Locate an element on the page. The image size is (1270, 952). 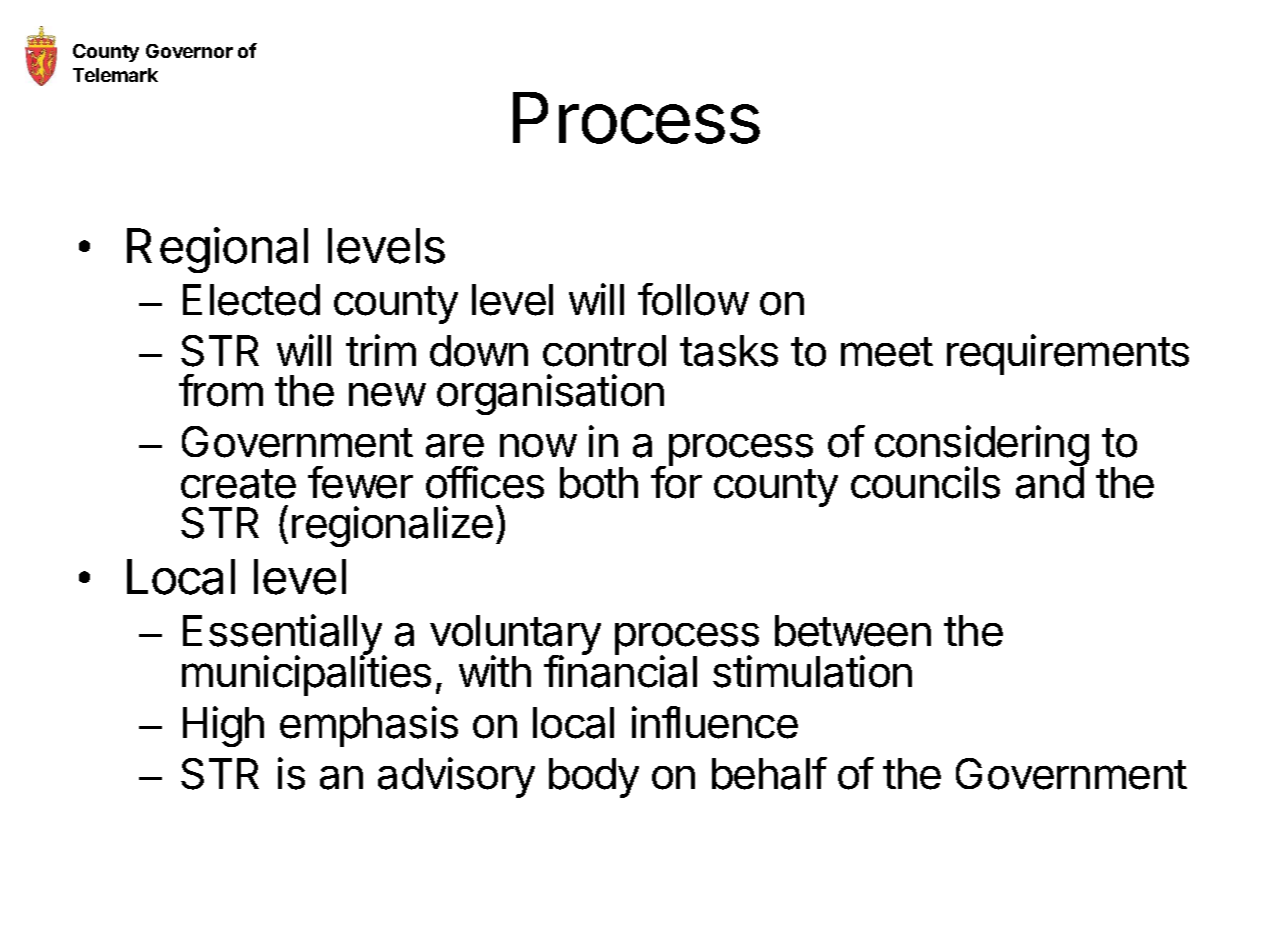
follow is located at coordinates (693, 299).
